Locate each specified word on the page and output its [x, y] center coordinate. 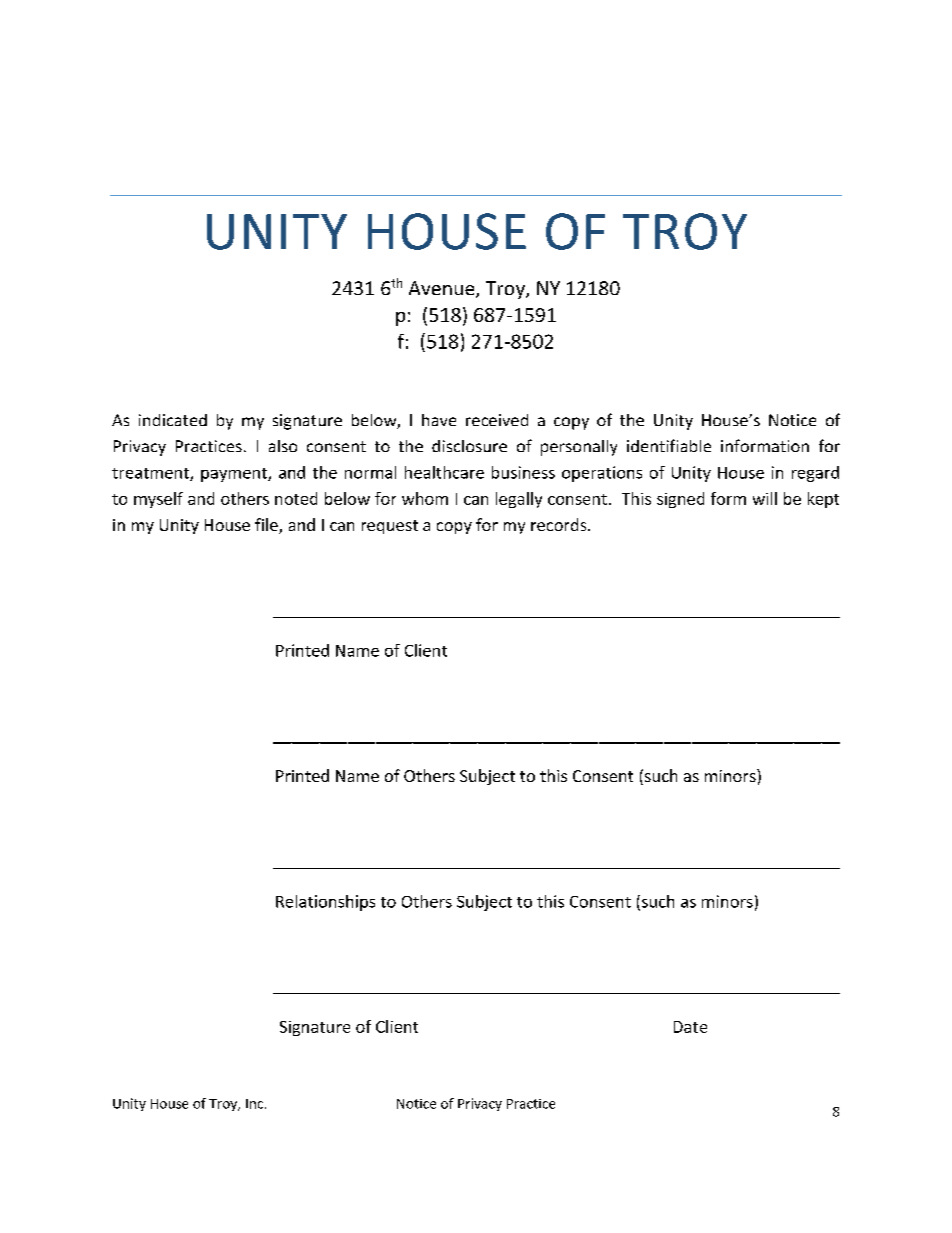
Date [690, 1027]
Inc [256, 1104]
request [390, 527]
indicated [173, 420]
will [765, 498]
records [560, 524]
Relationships [325, 903]
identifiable [669, 445]
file [267, 526]
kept [823, 500]
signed [680, 500]
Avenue [443, 289]
